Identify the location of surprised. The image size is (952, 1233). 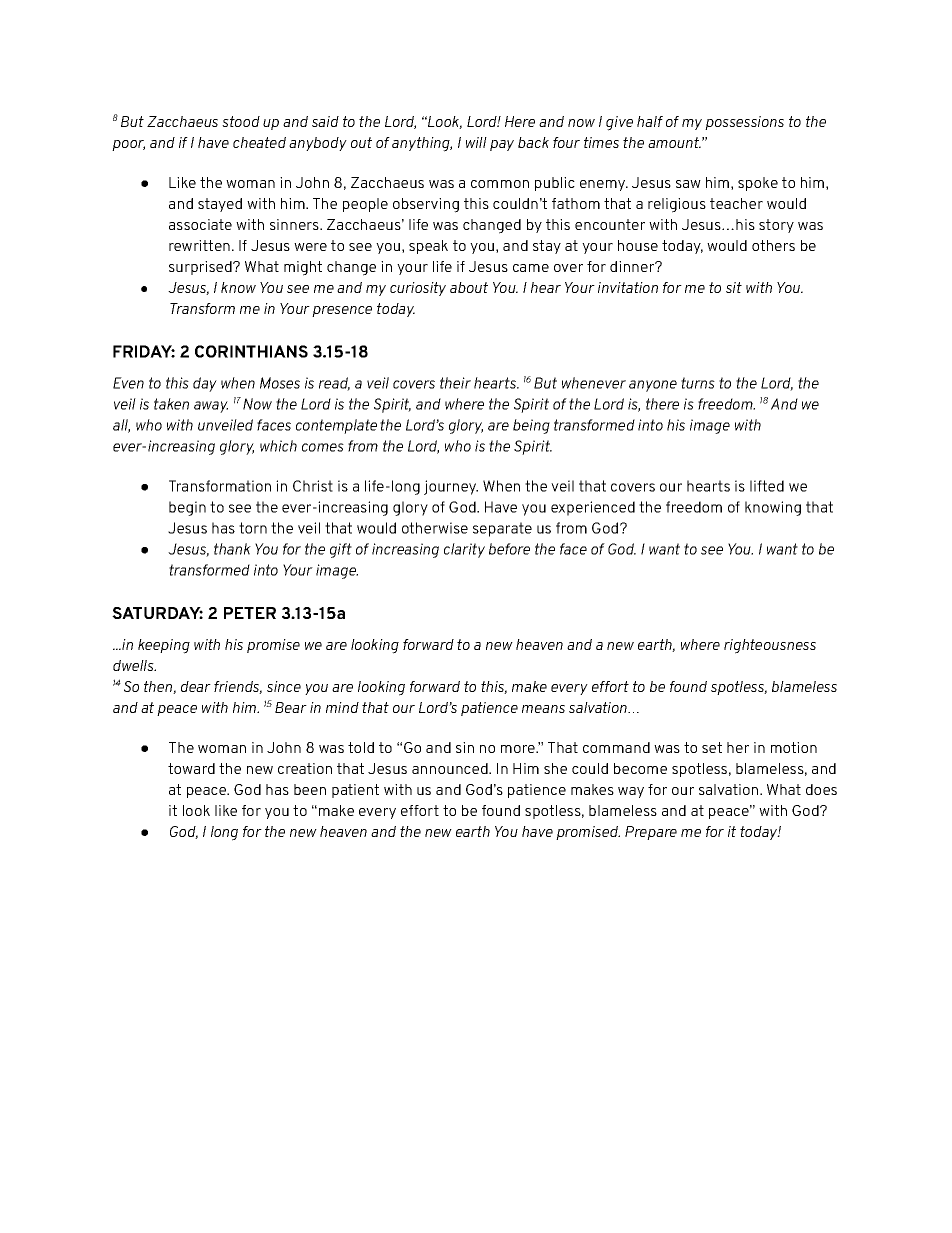
(201, 268).
